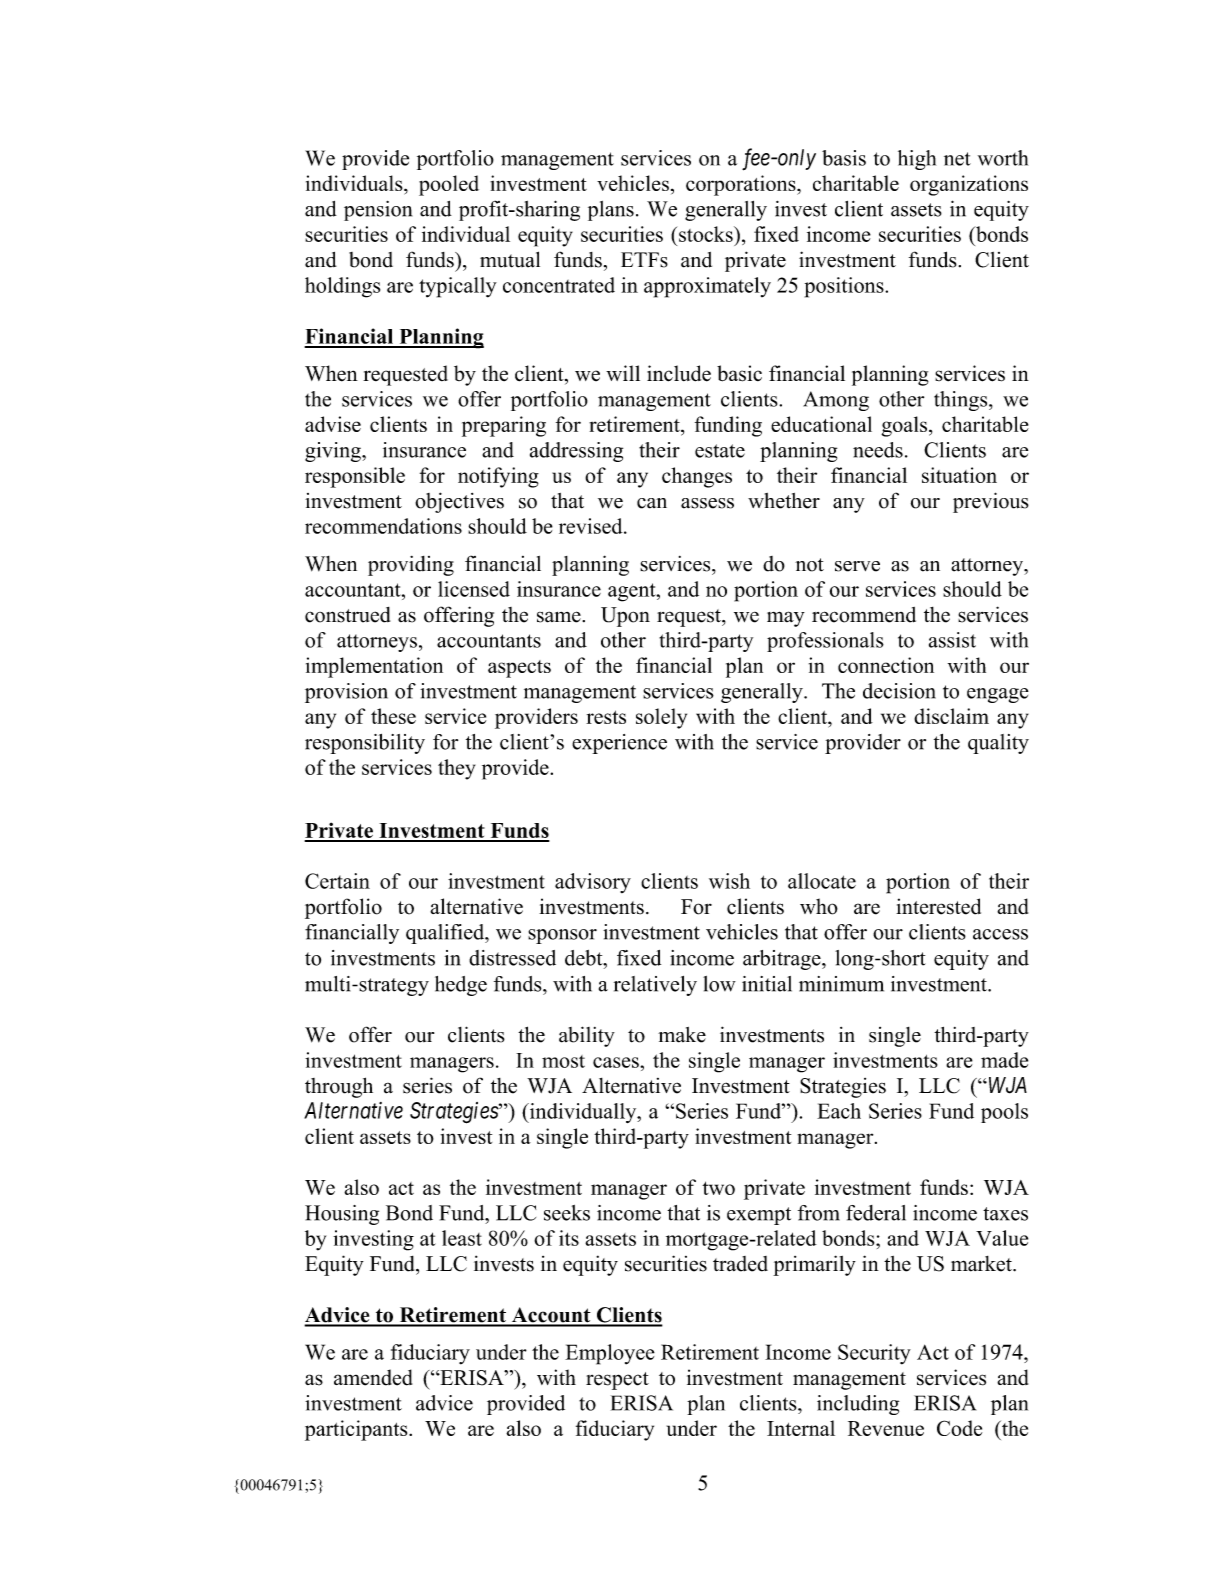 Image resolution: width=1231 pixels, height=1593 pixels. I want to click on they, so click(456, 769).
